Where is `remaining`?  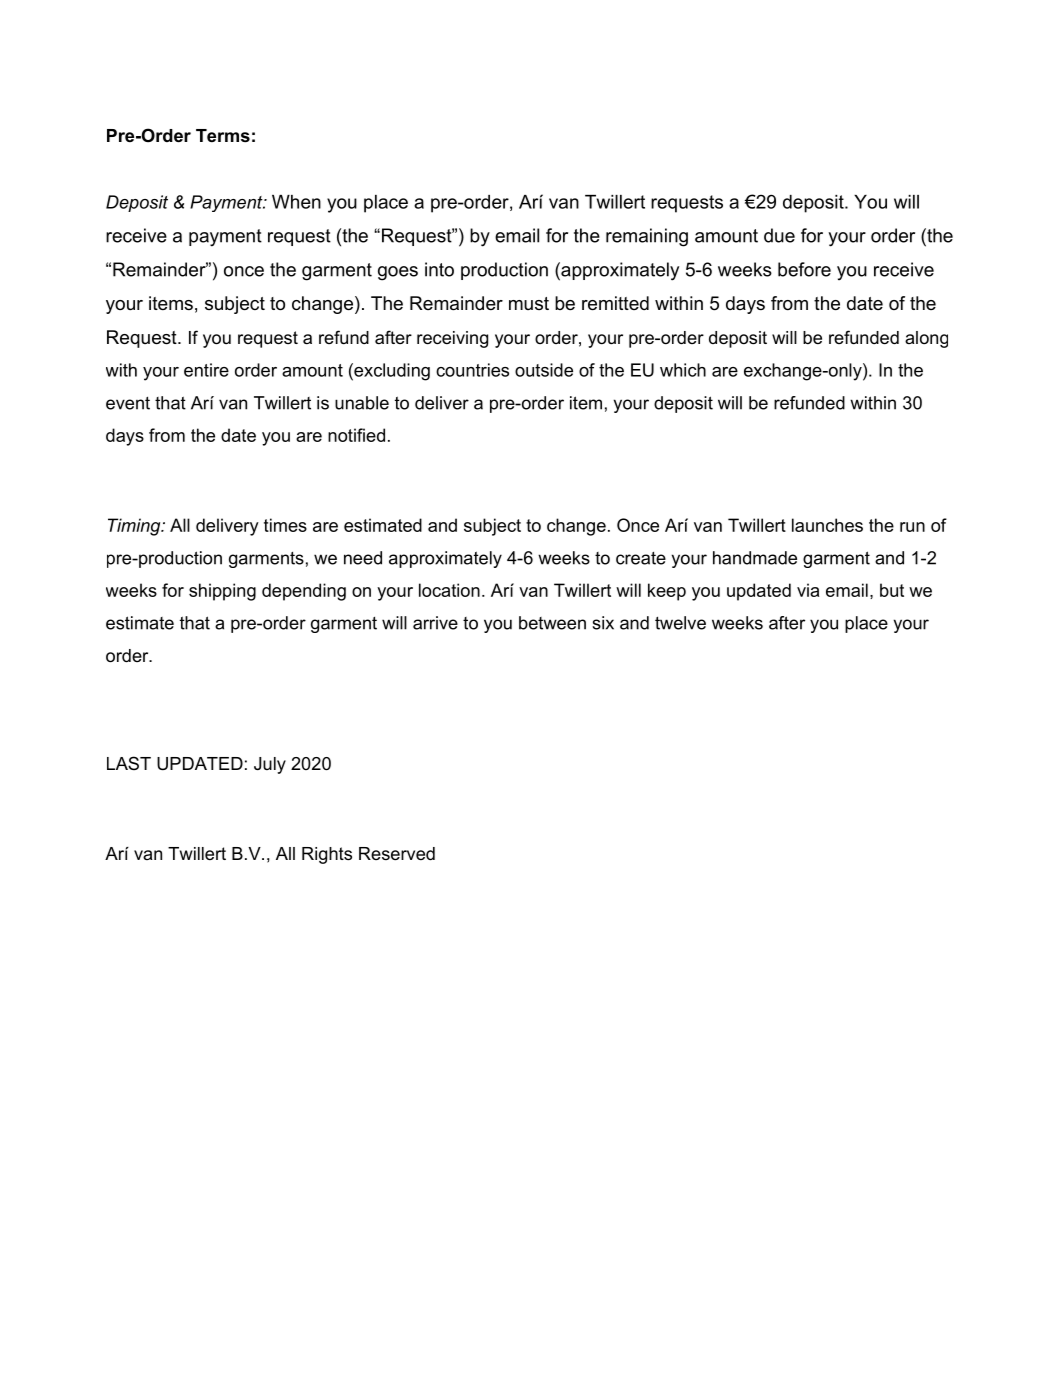 remaining is located at coordinates (647, 237).
